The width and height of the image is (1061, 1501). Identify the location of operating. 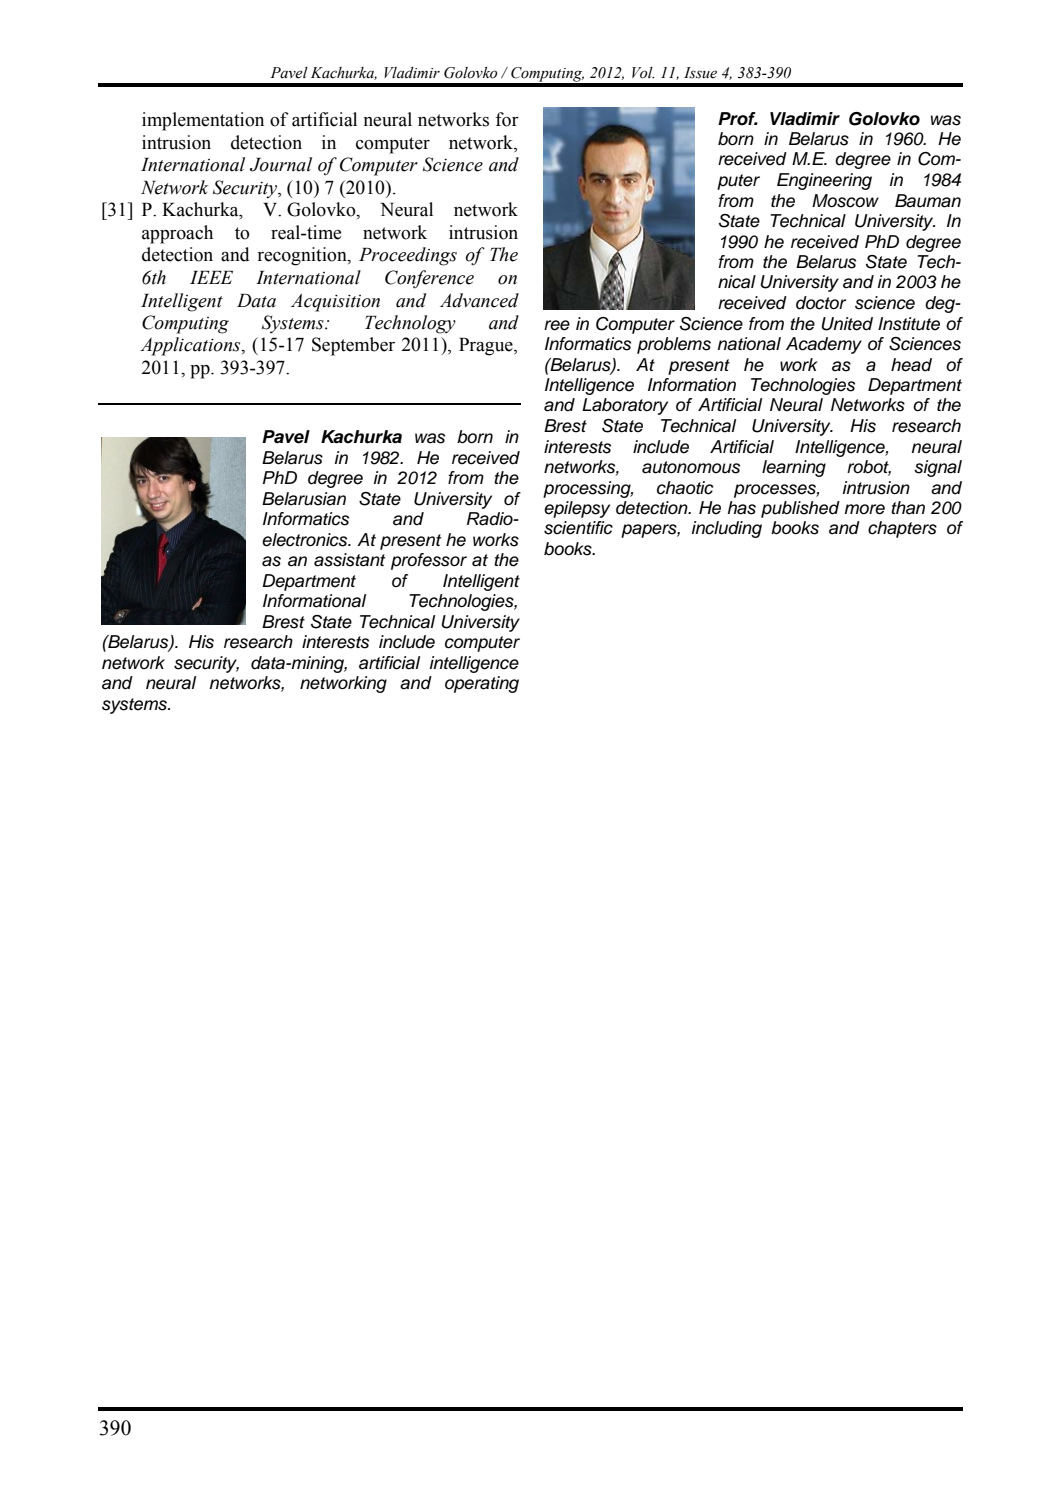
(482, 684).
